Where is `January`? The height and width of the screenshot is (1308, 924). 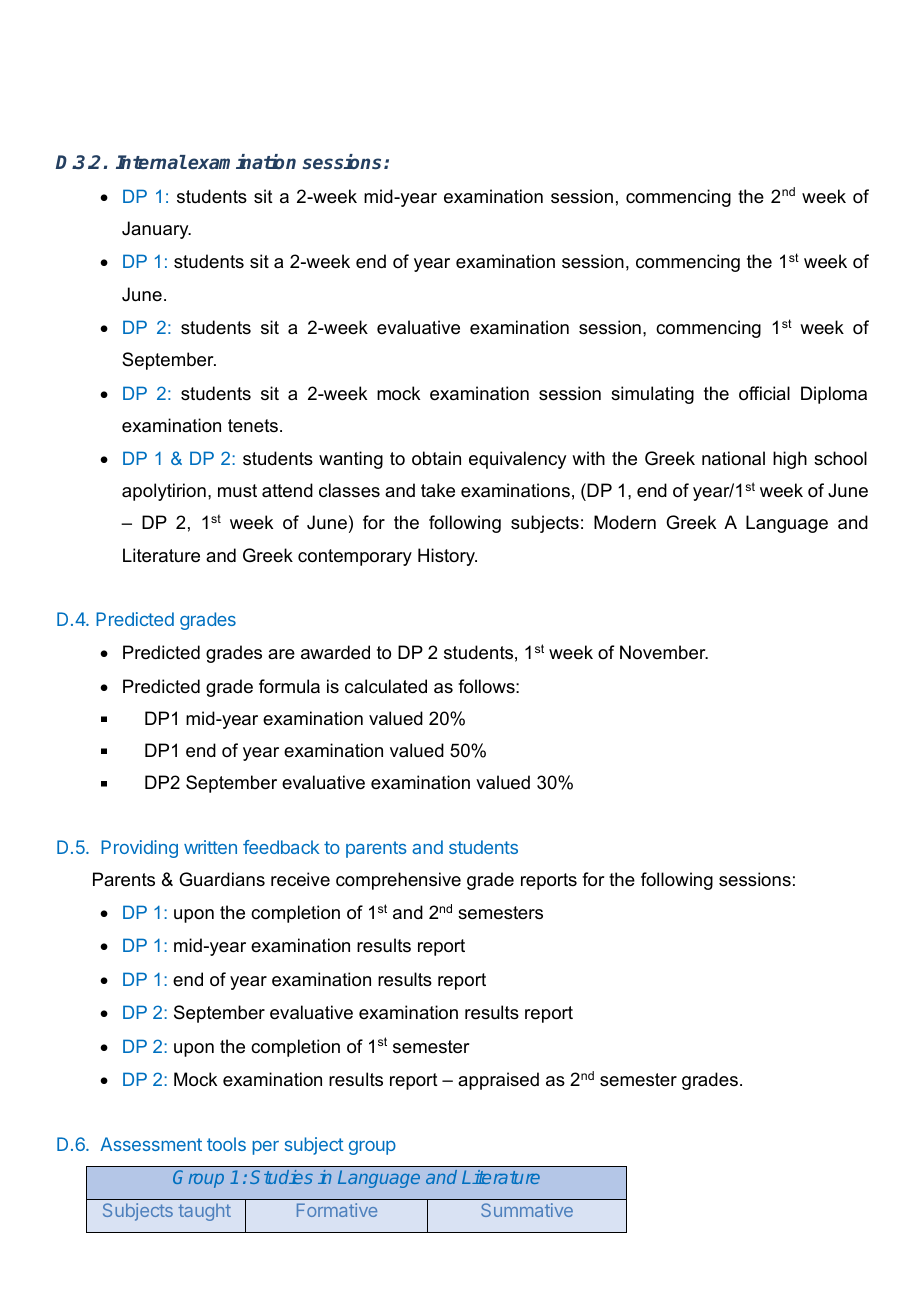
January is located at coordinates (156, 230).
